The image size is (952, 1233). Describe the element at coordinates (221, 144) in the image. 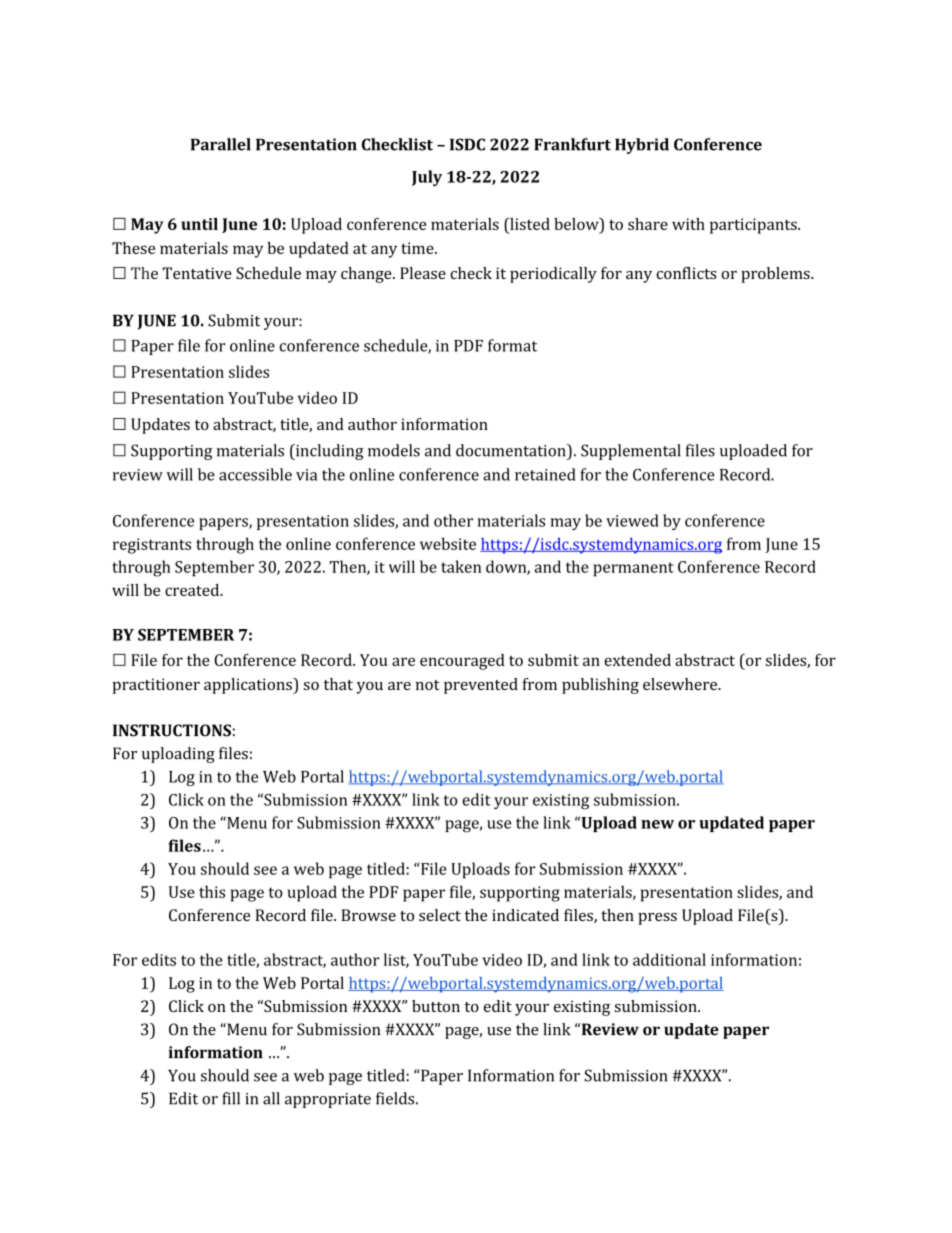

I see `Parallel` at that location.
